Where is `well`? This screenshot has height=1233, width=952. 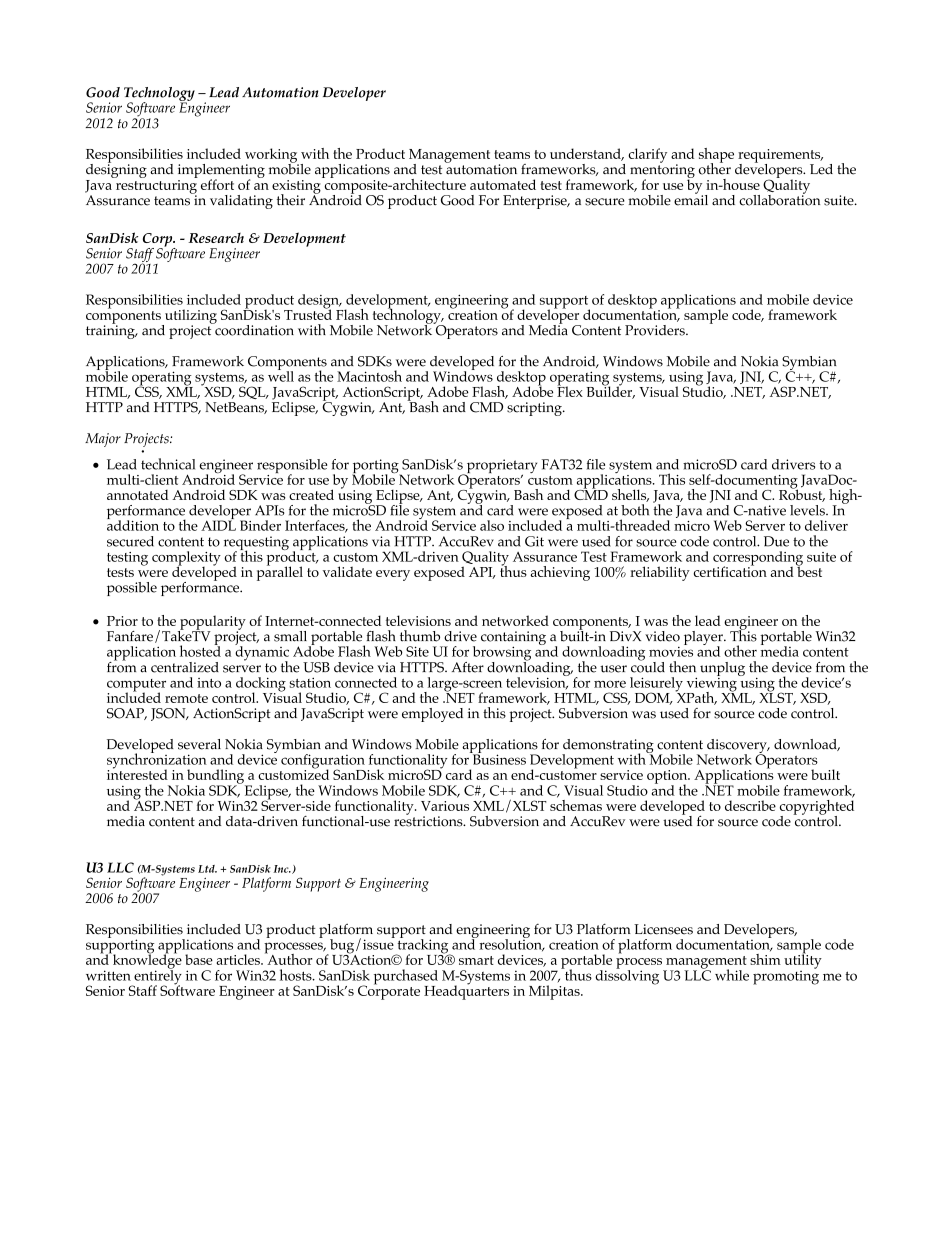 well is located at coordinates (281, 375).
